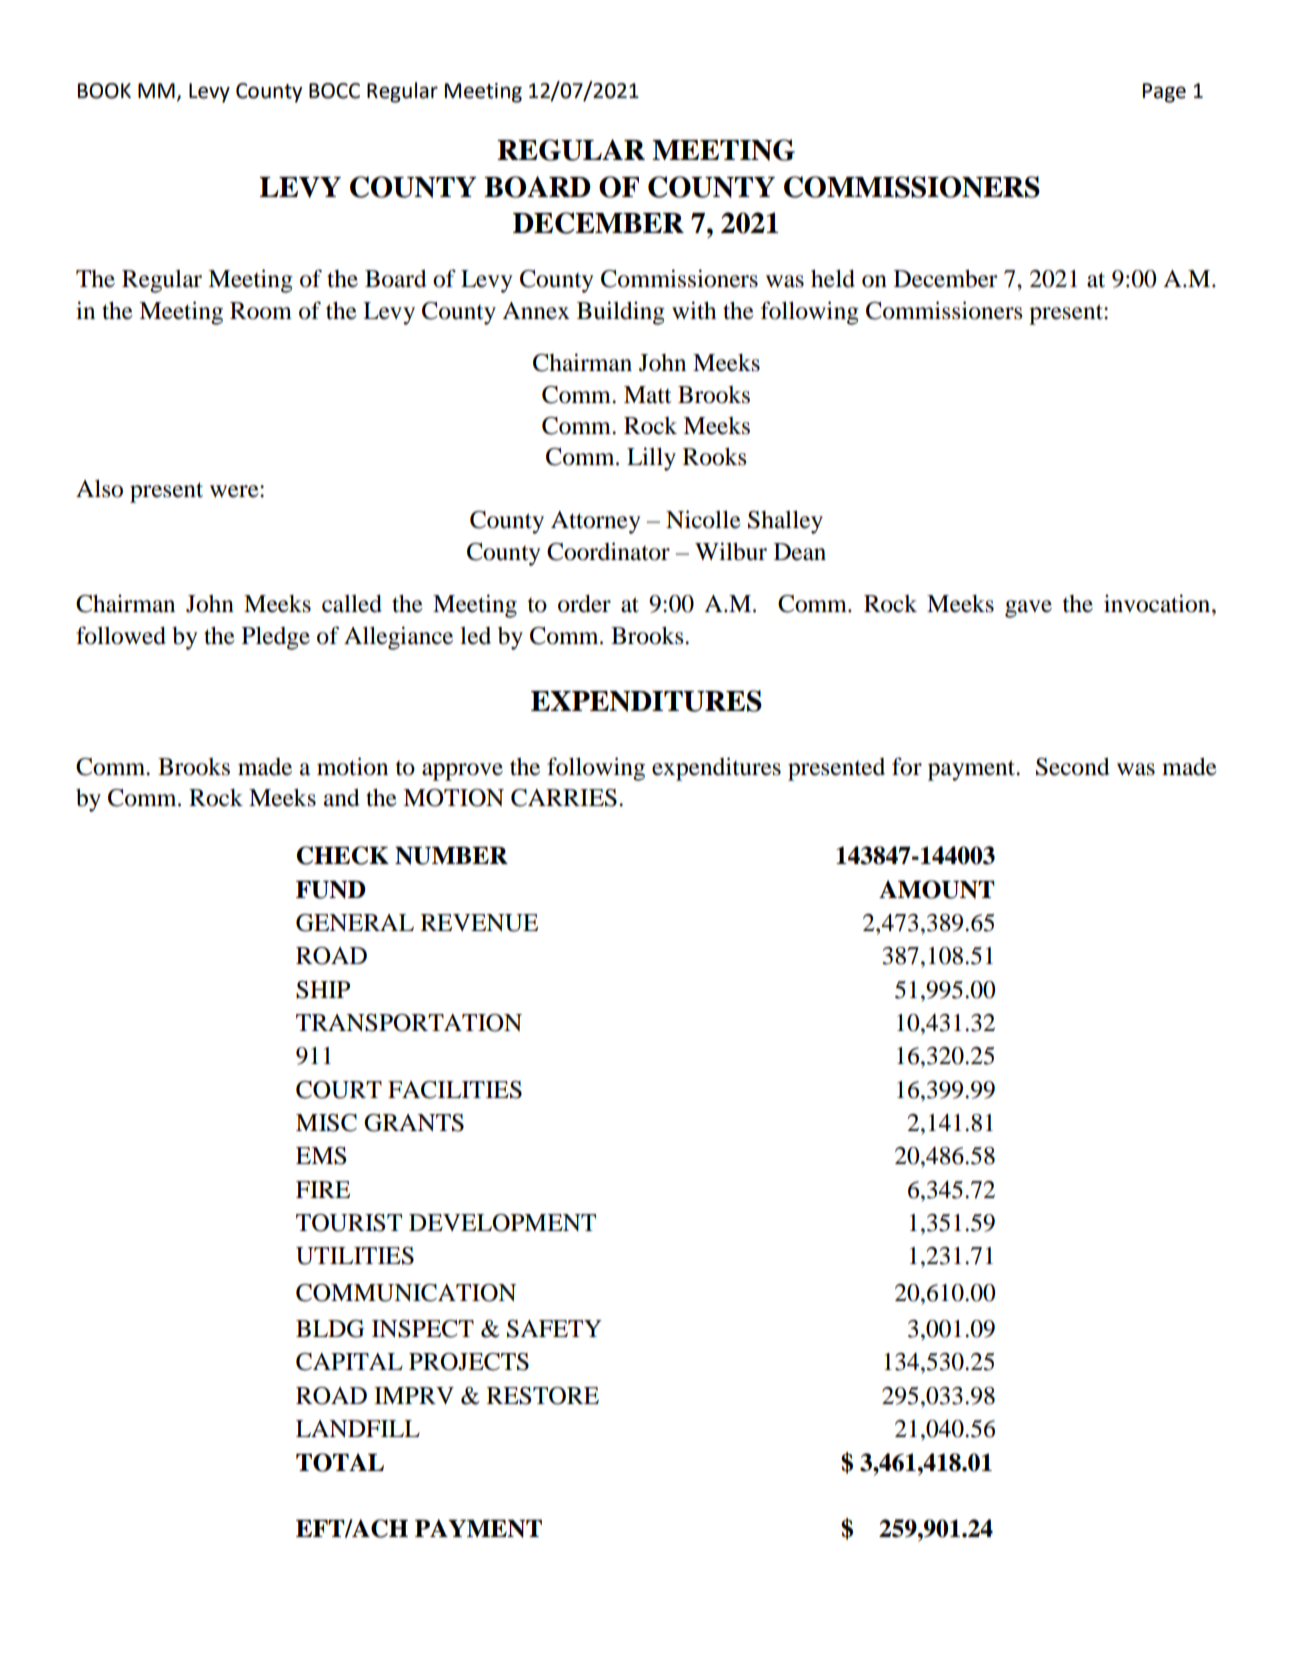 This screenshot has height=1674, width=1293. What do you see at coordinates (608, 551) in the screenshot?
I see `Coordinator` at bounding box center [608, 551].
